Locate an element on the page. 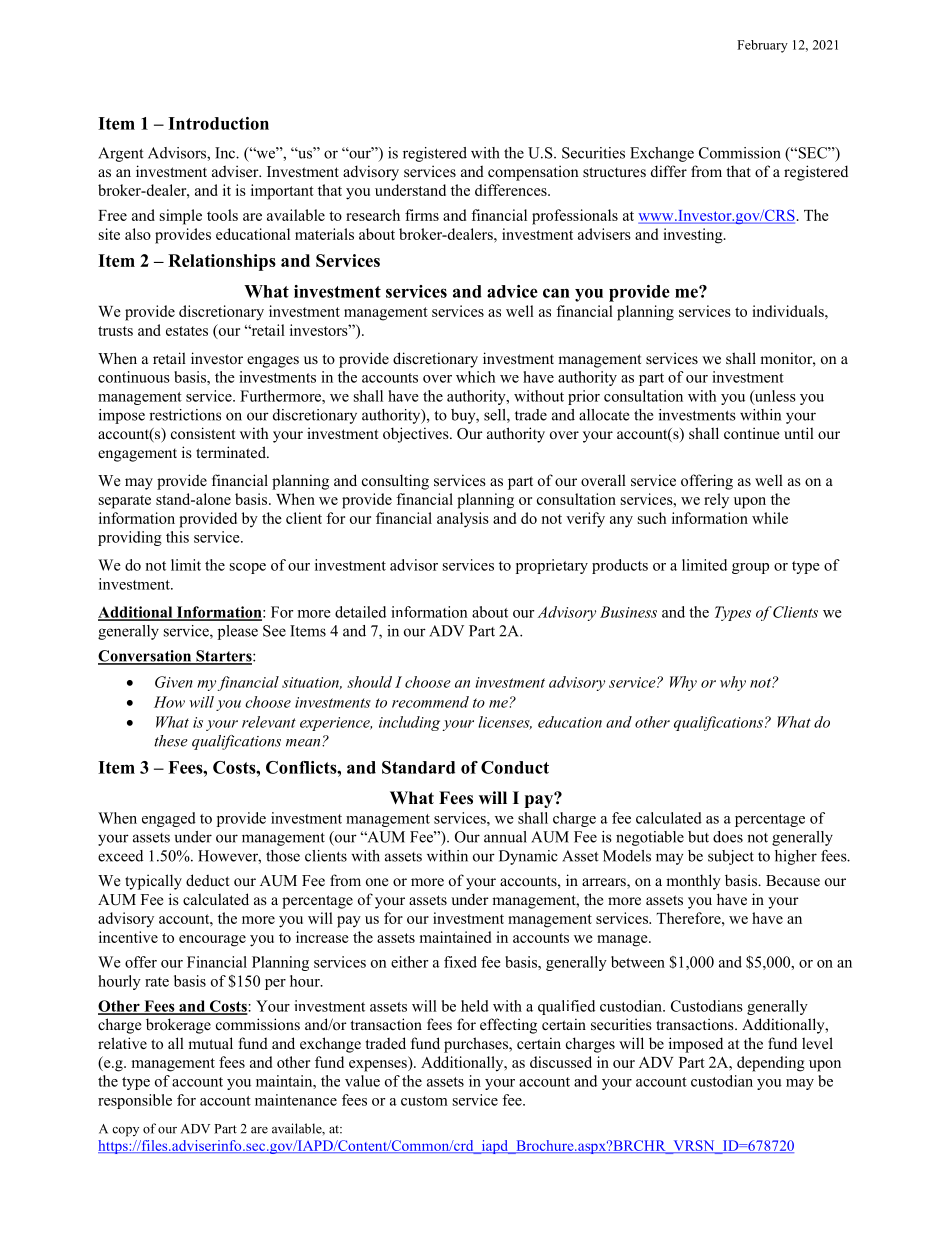 This document has width=952, height=1233. responsible is located at coordinates (135, 1101).
